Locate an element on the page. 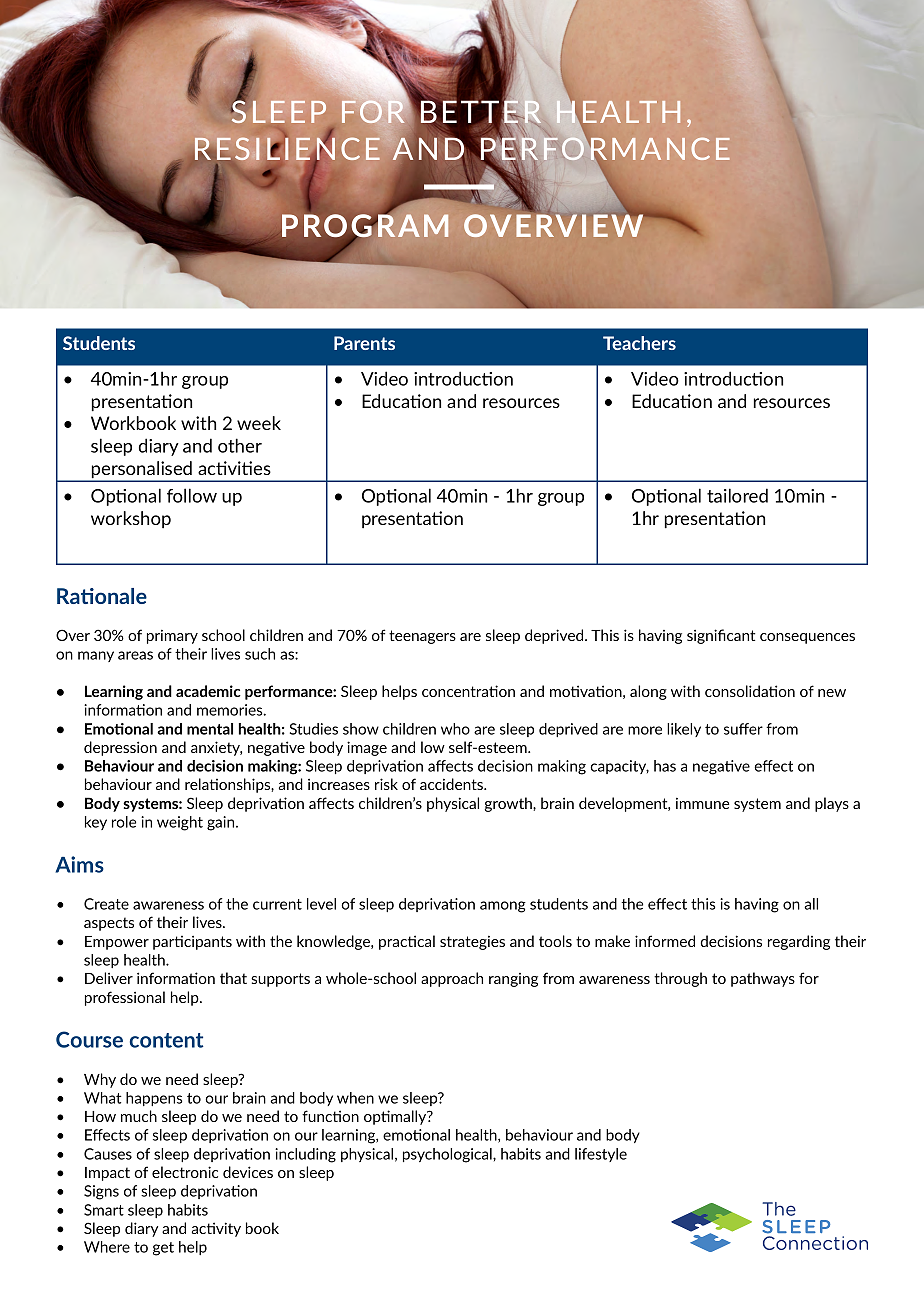 The width and height of the page is (924, 1308). week is located at coordinates (259, 423).
